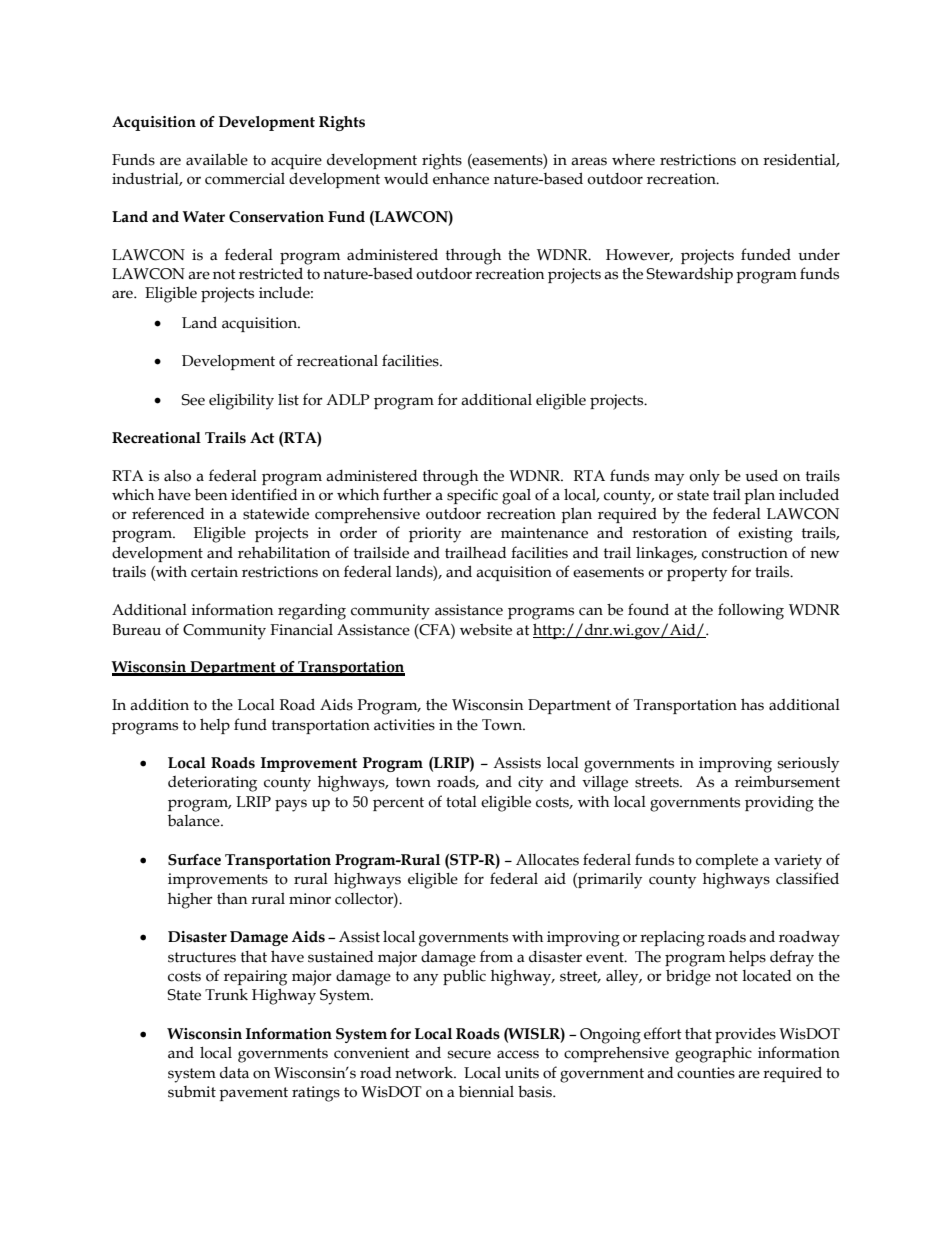 The width and height of the document is (952, 1233). What do you see at coordinates (241, 401) in the document?
I see `eligibility` at bounding box center [241, 401].
